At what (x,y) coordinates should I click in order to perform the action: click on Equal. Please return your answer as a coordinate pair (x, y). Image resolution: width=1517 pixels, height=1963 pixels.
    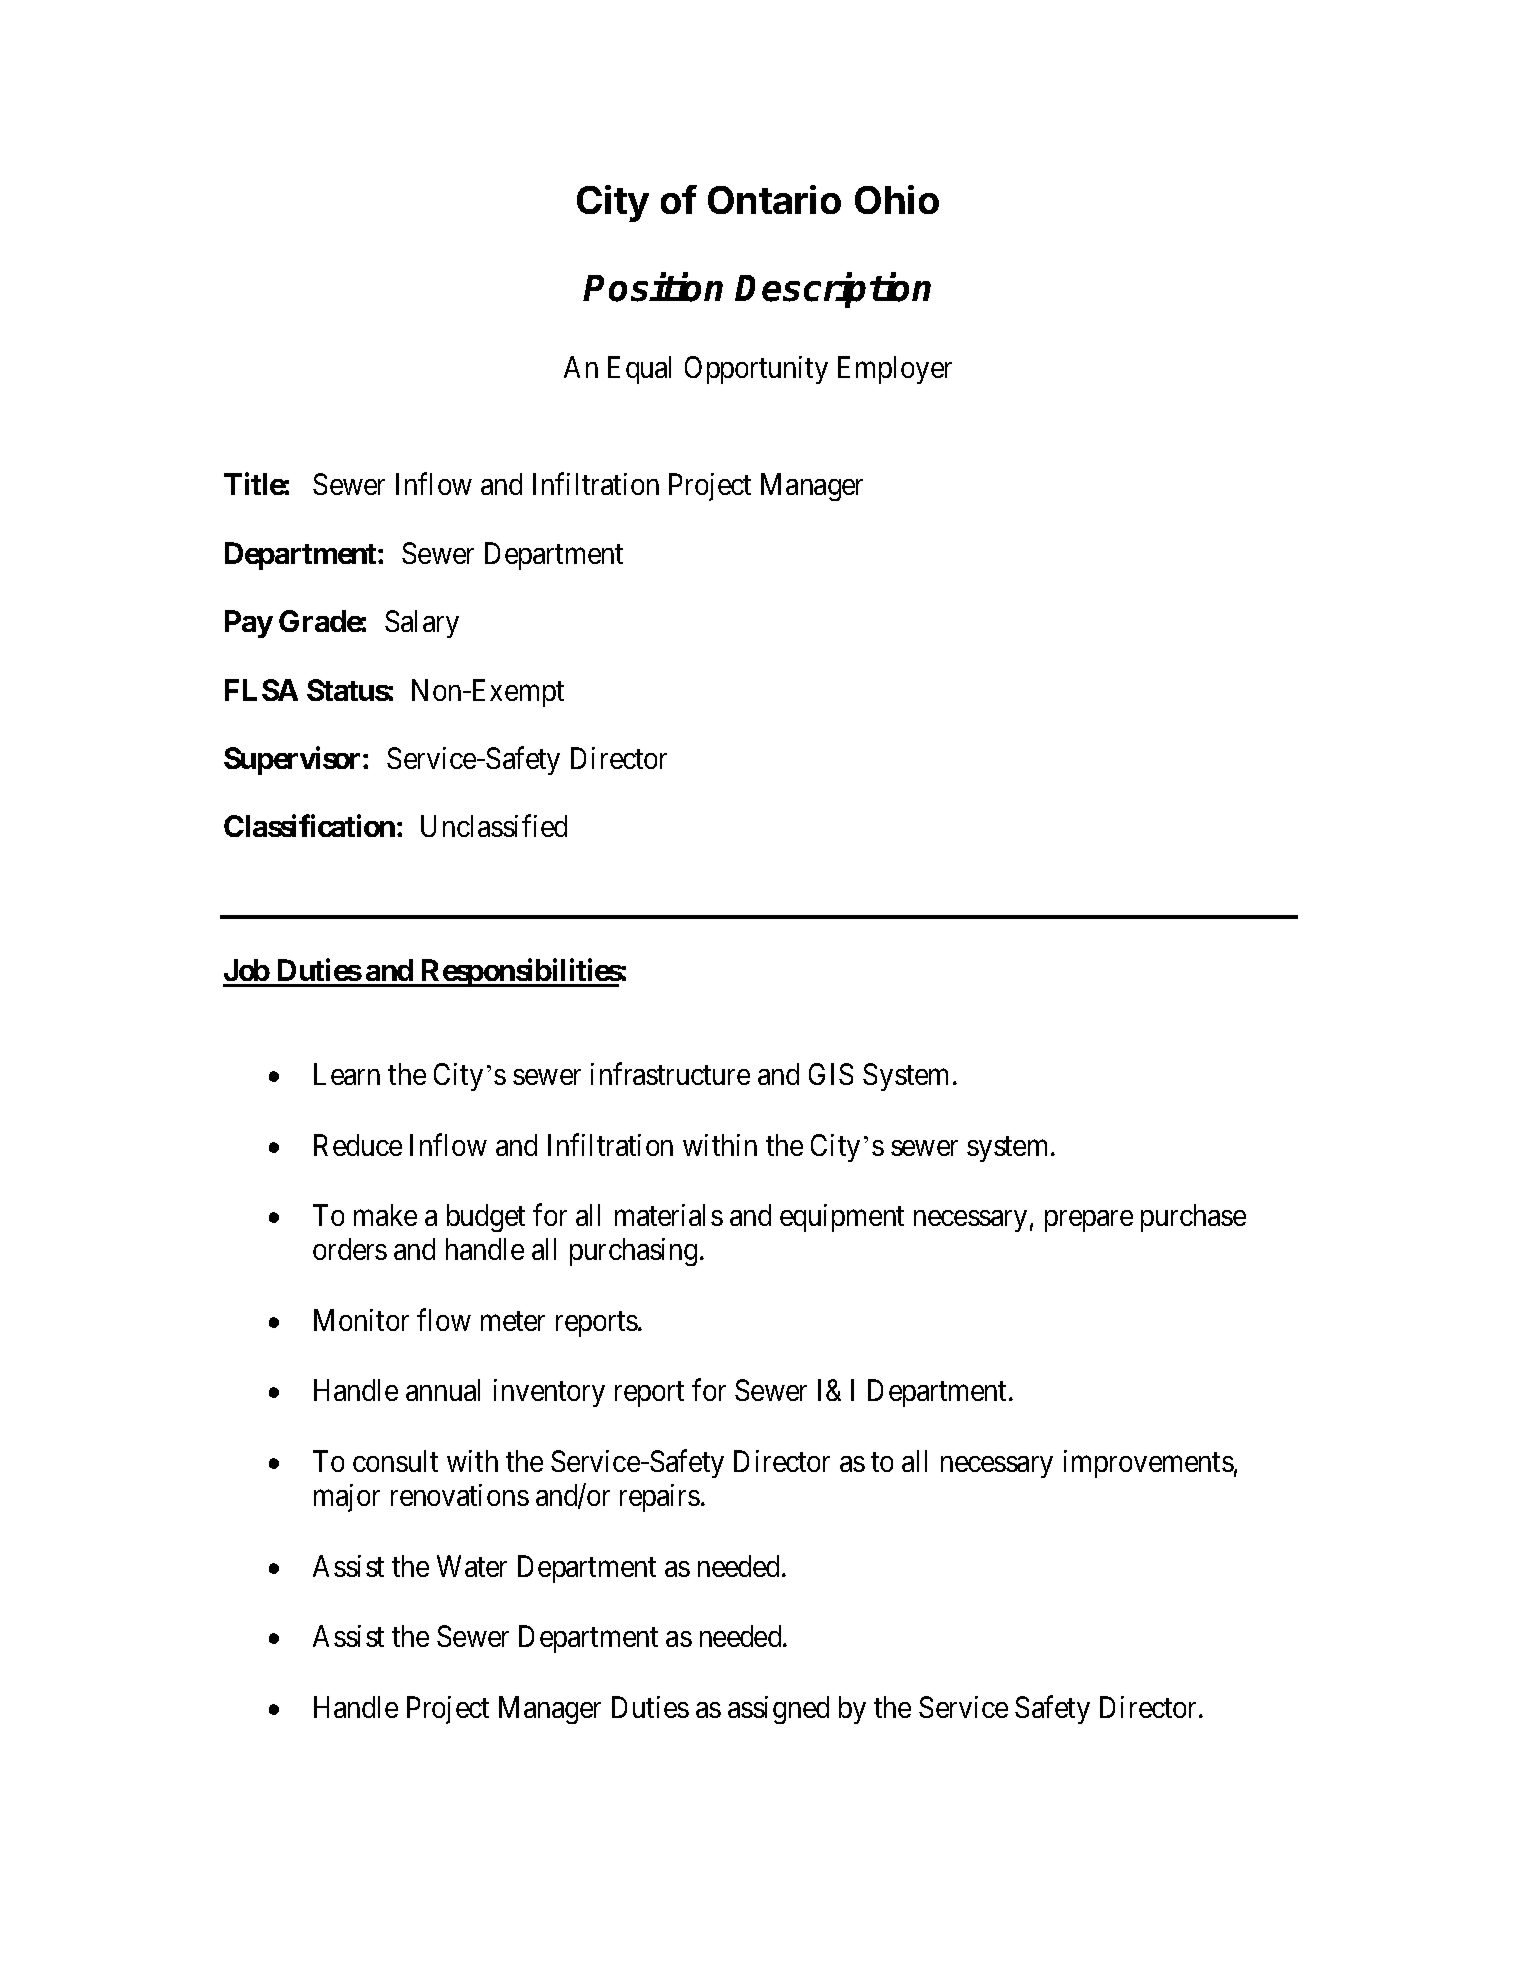
    Looking at the image, I should click on (639, 370).
